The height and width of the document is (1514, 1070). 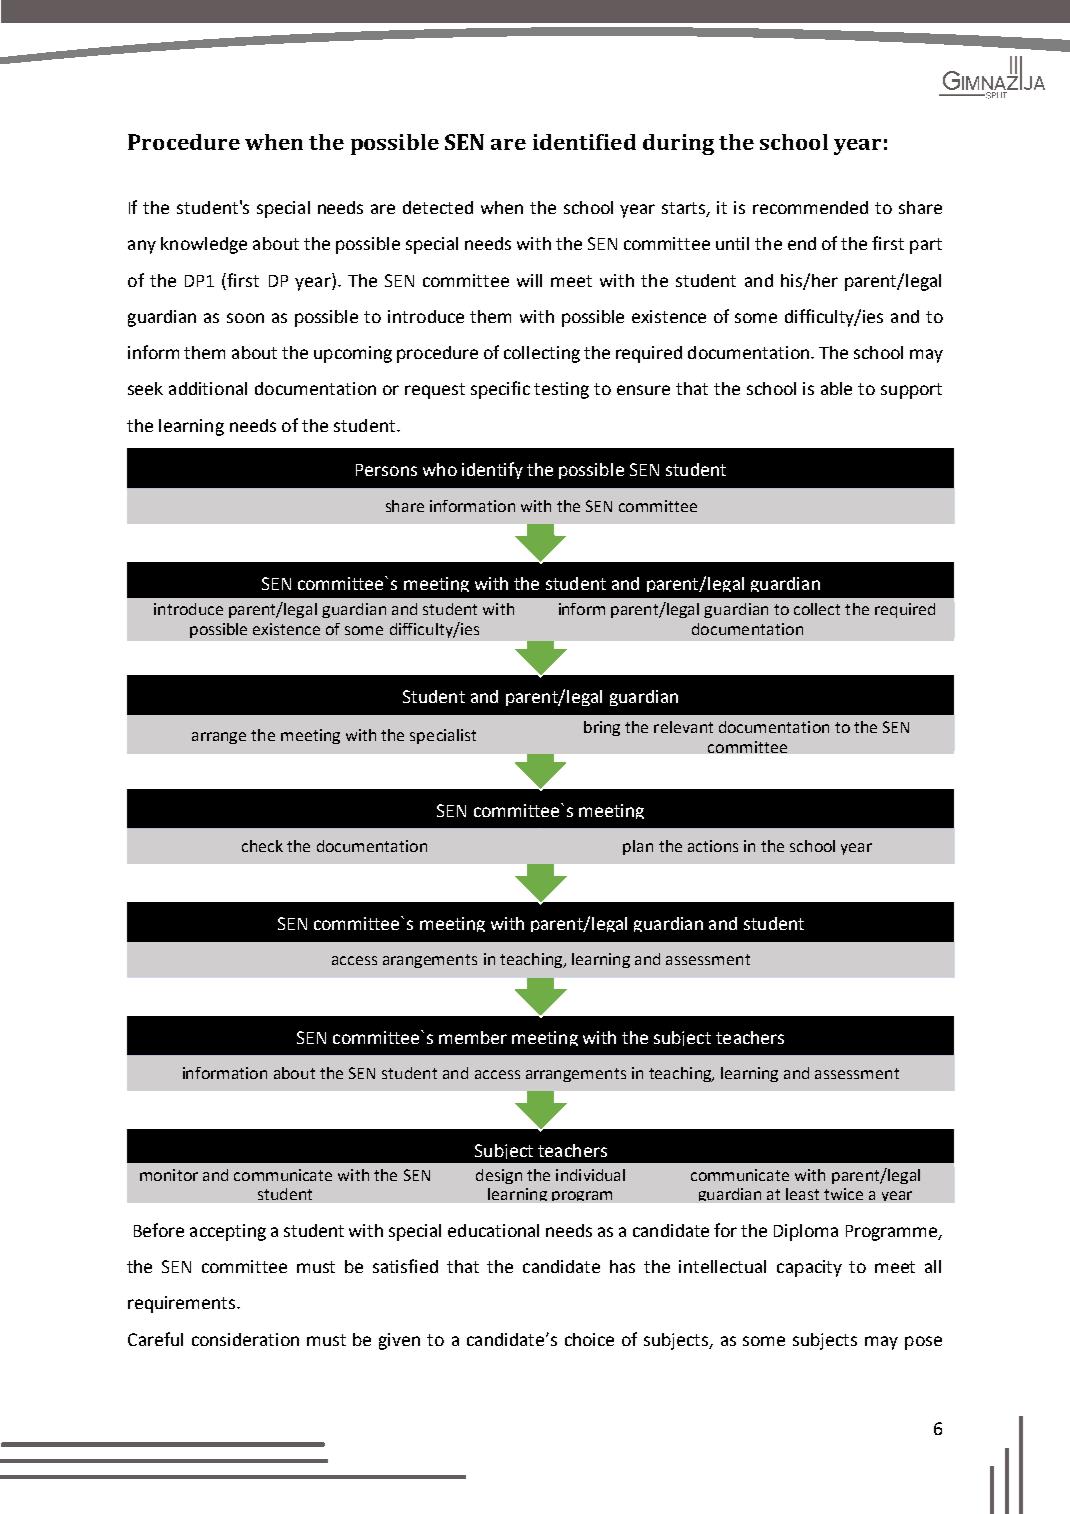 What do you see at coordinates (809, 1268) in the document?
I see `capacity` at bounding box center [809, 1268].
